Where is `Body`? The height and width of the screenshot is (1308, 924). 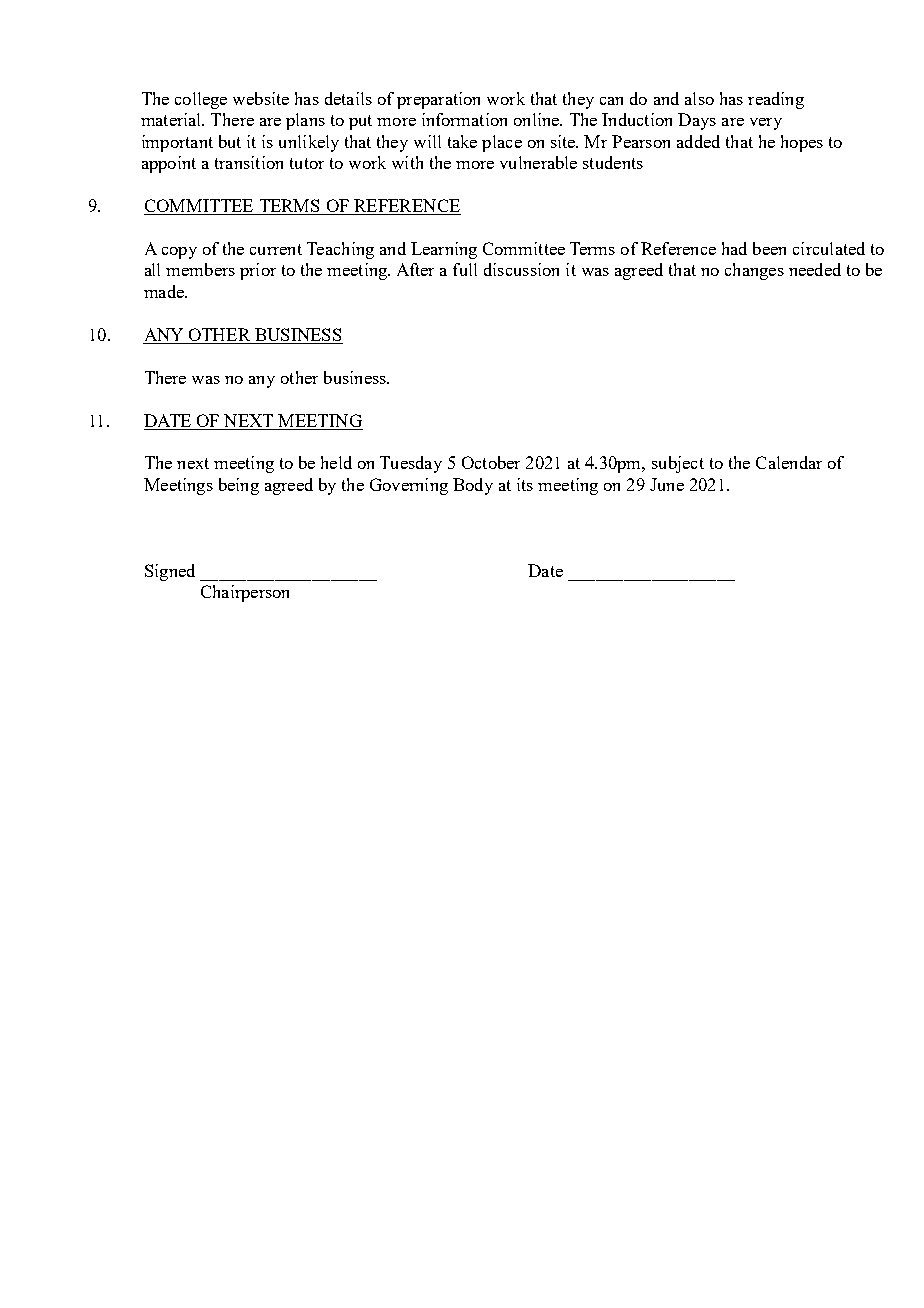
Body is located at coordinates (473, 486).
